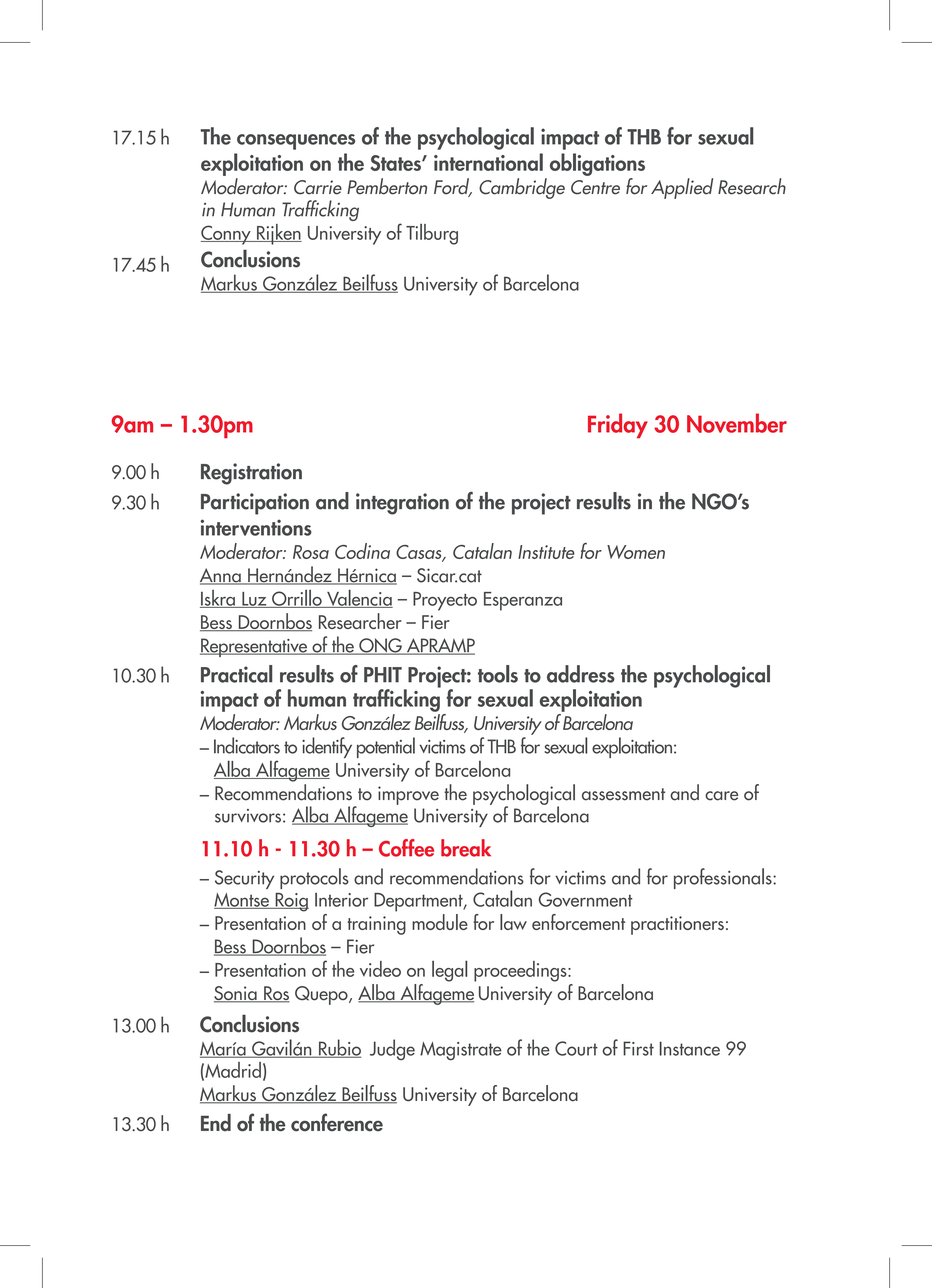 The width and height of the image is (932, 1288). I want to click on integration, so click(402, 504).
